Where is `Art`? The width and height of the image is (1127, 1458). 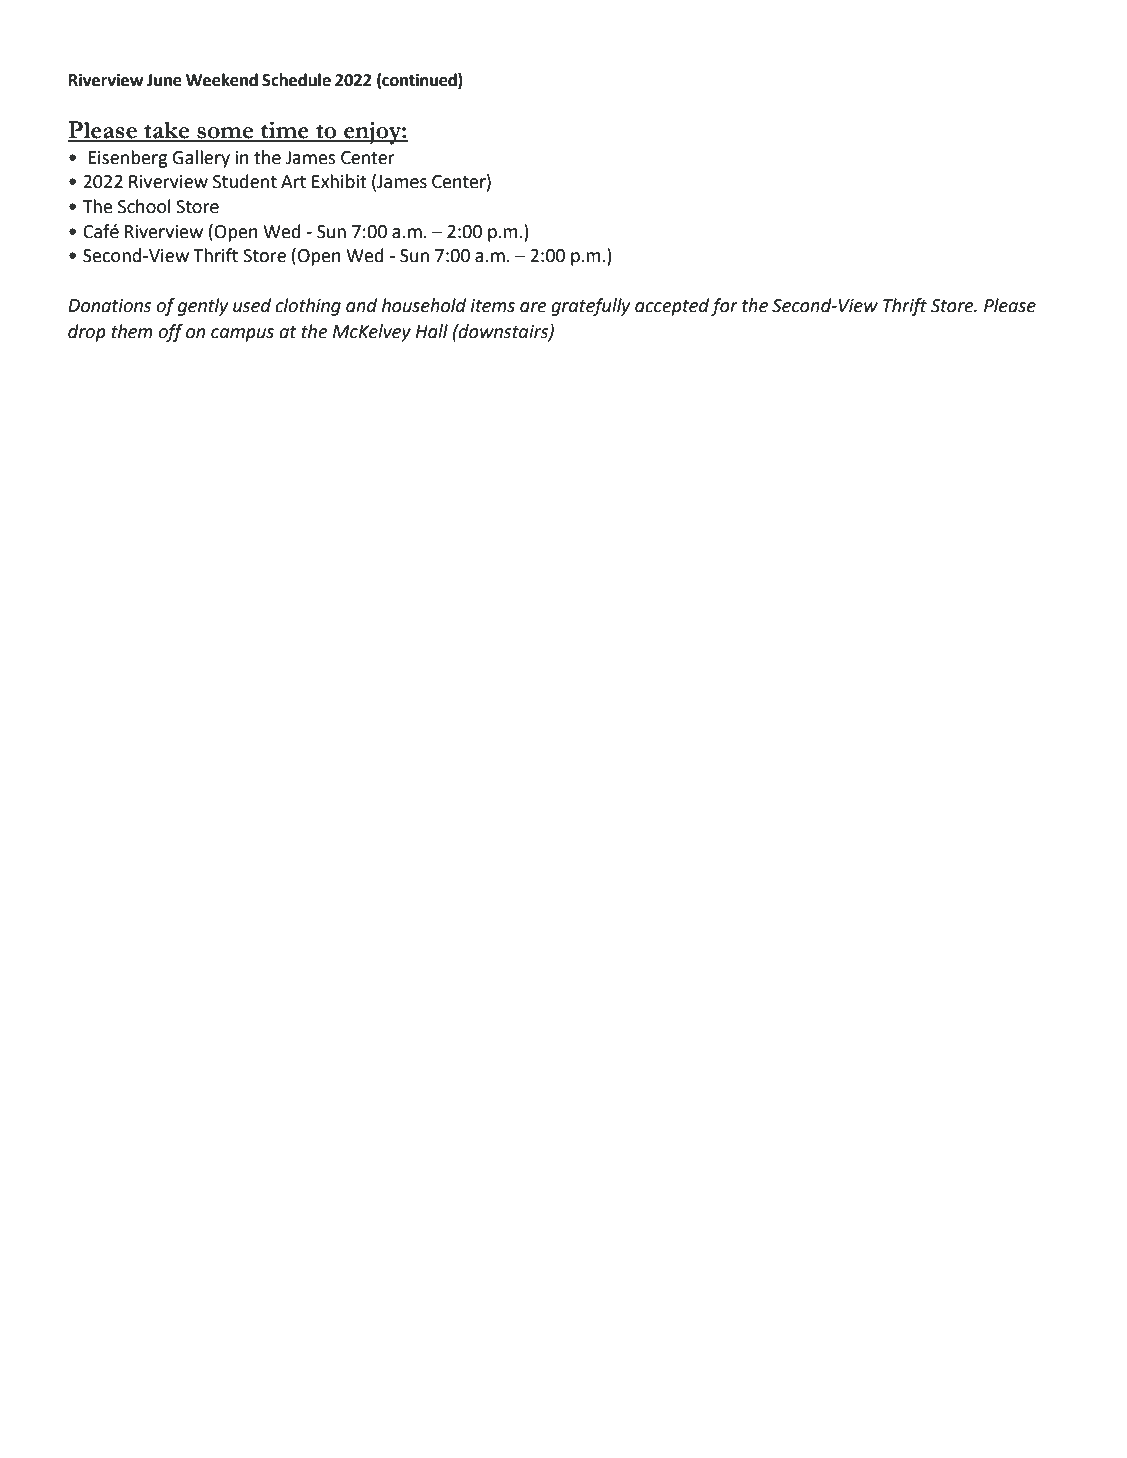 Art is located at coordinates (293, 182).
